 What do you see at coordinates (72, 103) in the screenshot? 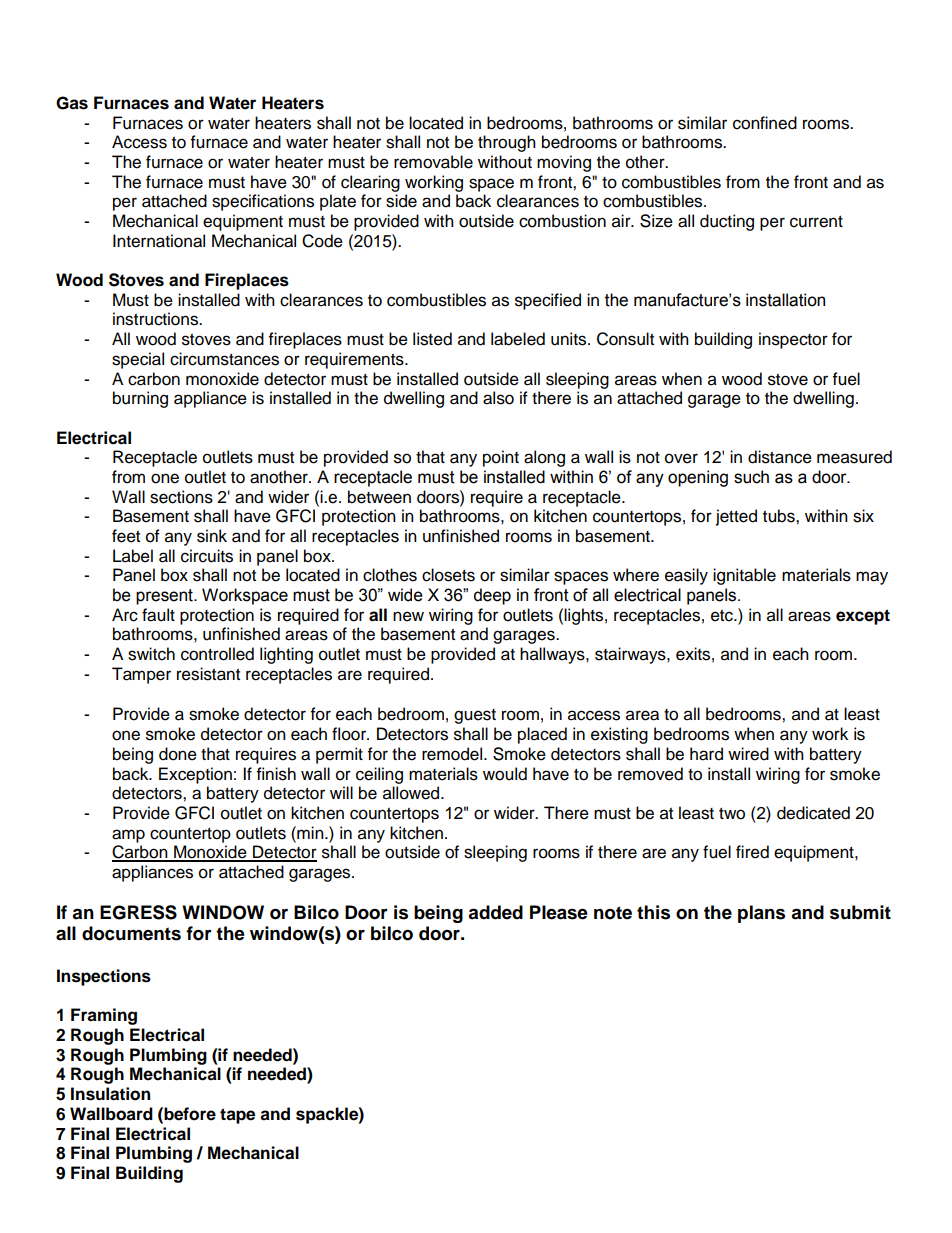
I see `Gas` at bounding box center [72, 103].
